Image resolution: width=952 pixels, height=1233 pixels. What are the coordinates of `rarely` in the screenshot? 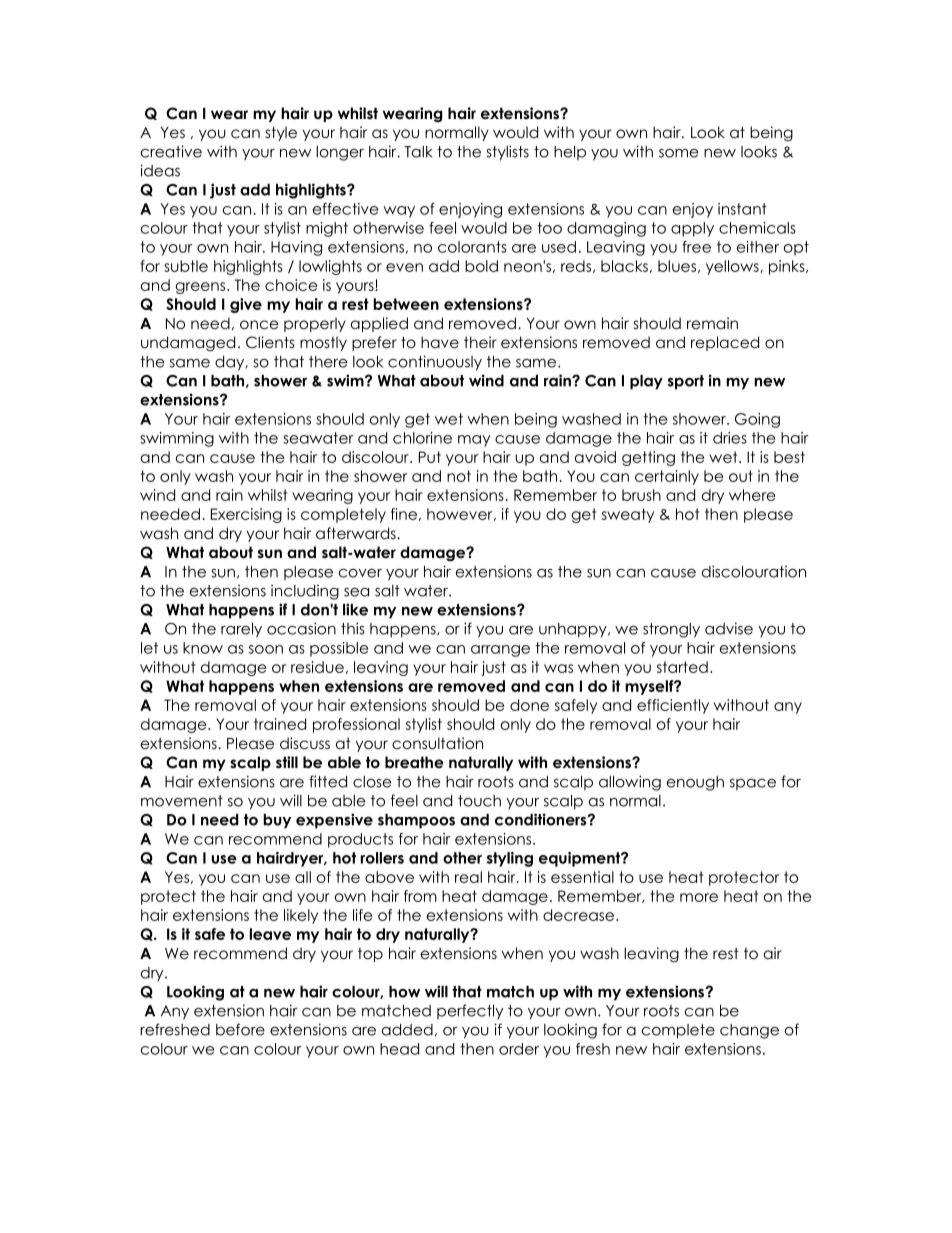 It's located at (241, 630).
